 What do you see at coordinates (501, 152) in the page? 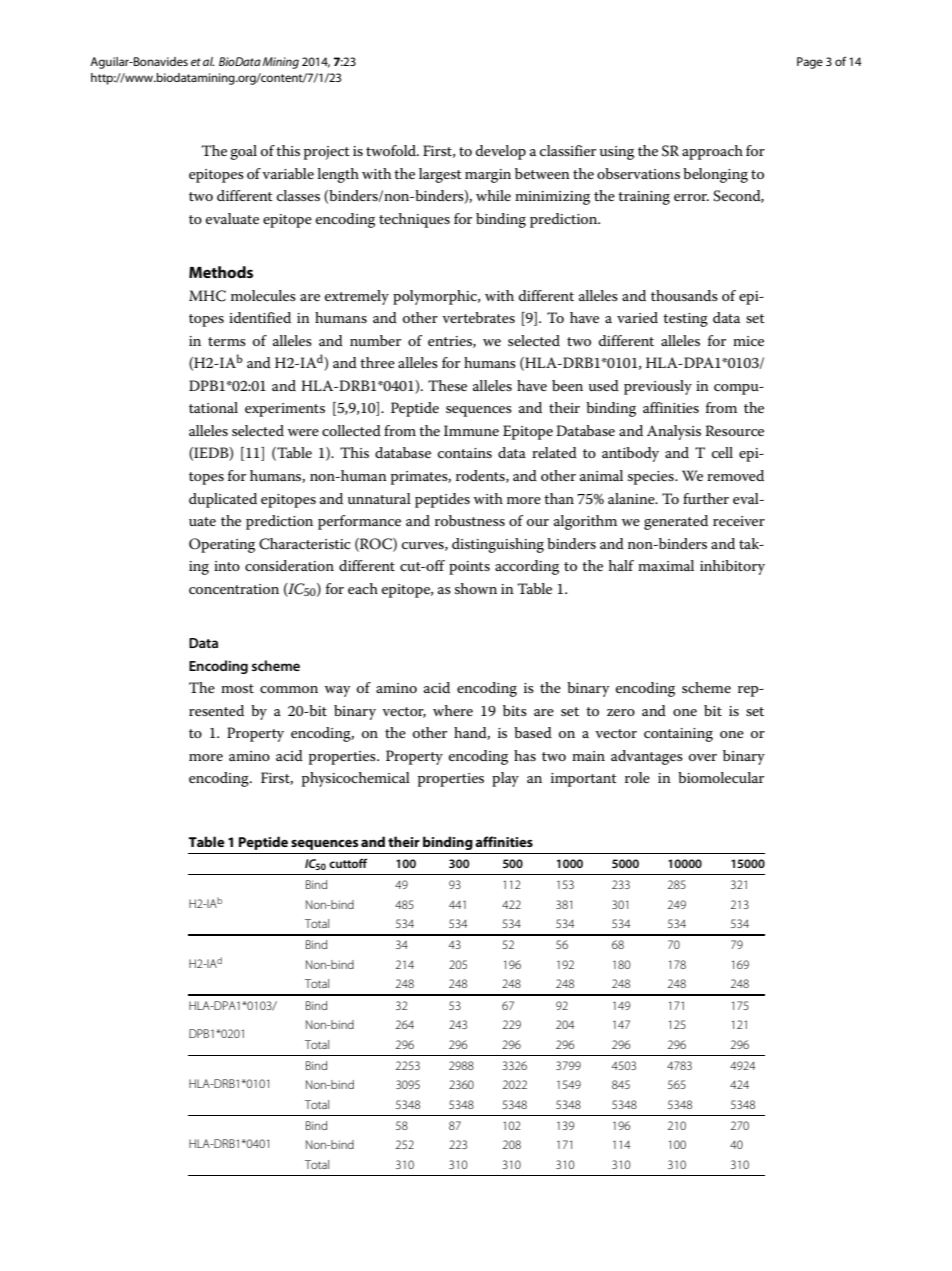
I see `develop` at bounding box center [501, 152].
